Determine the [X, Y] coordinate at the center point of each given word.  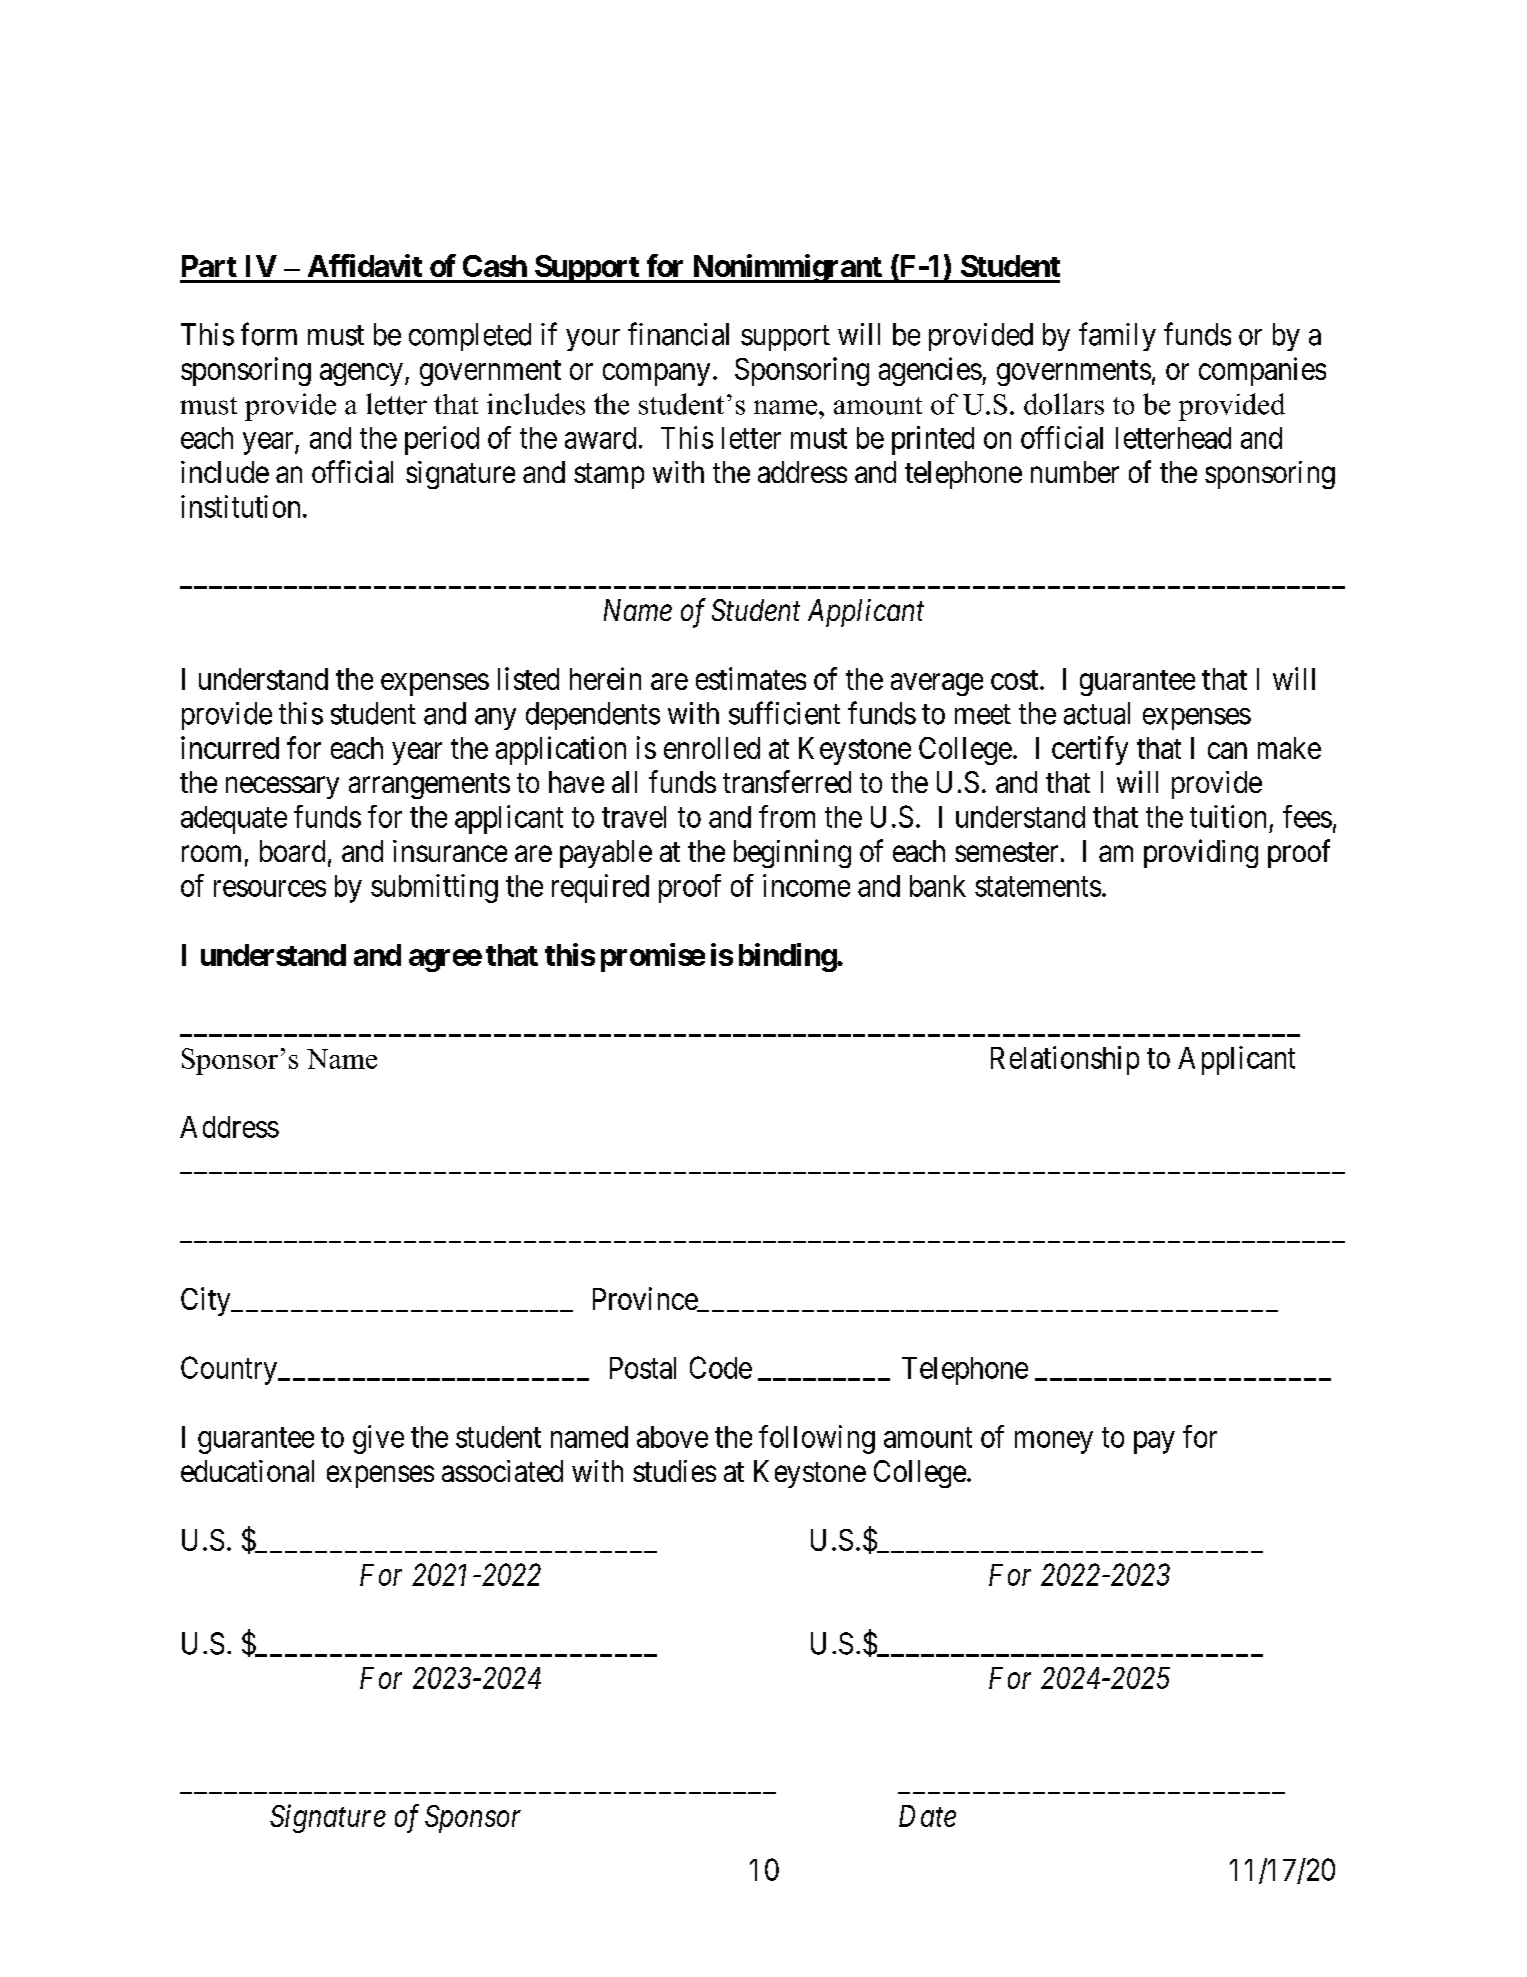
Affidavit [365, 265]
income [806, 885]
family [1117, 336]
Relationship [1065, 1060]
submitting [434, 888]
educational [247, 1471]
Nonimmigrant [787, 268]
